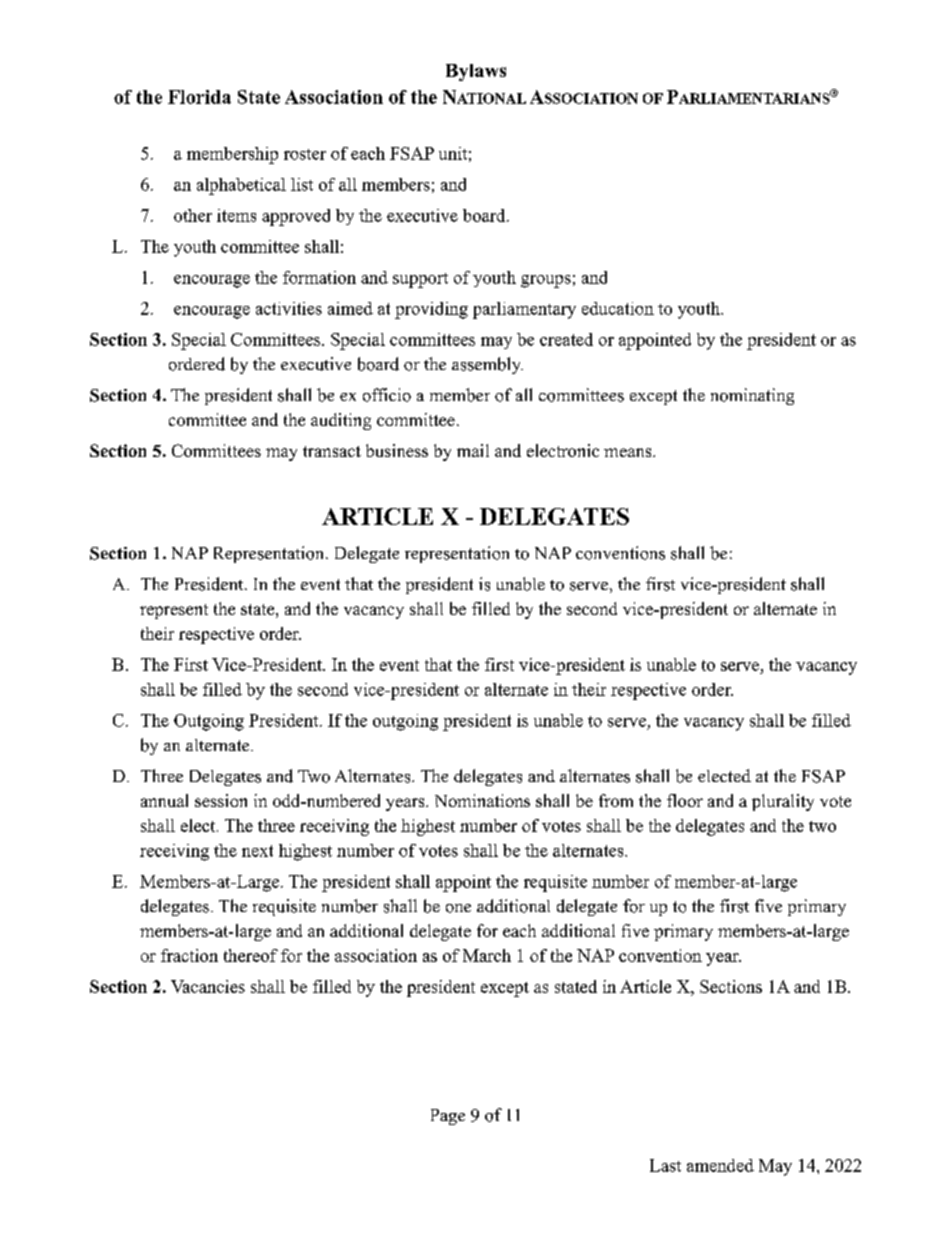 The image size is (952, 1233). What do you see at coordinates (685, 800) in the screenshot?
I see `floor` at bounding box center [685, 800].
